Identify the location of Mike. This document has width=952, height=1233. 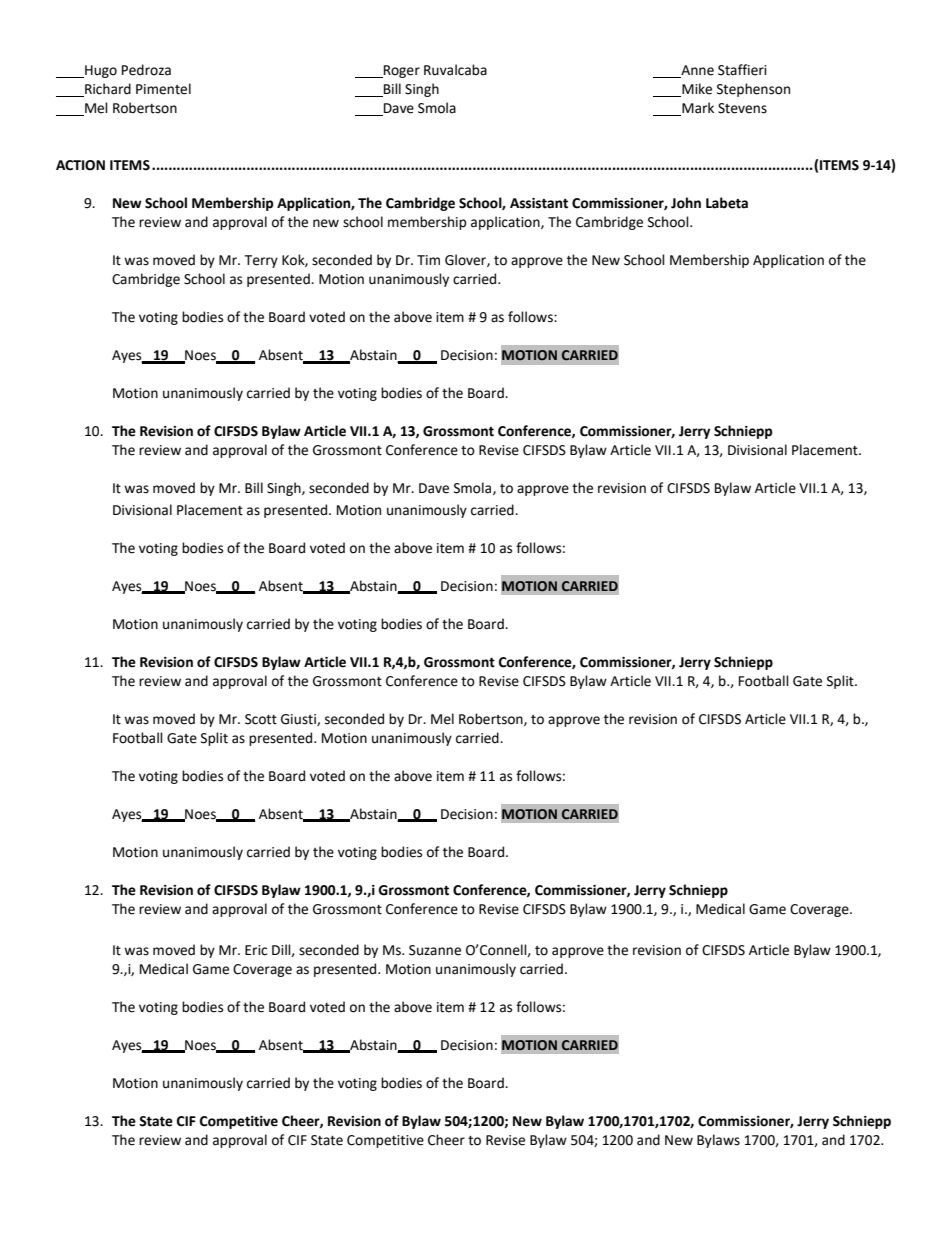
(696, 90).
